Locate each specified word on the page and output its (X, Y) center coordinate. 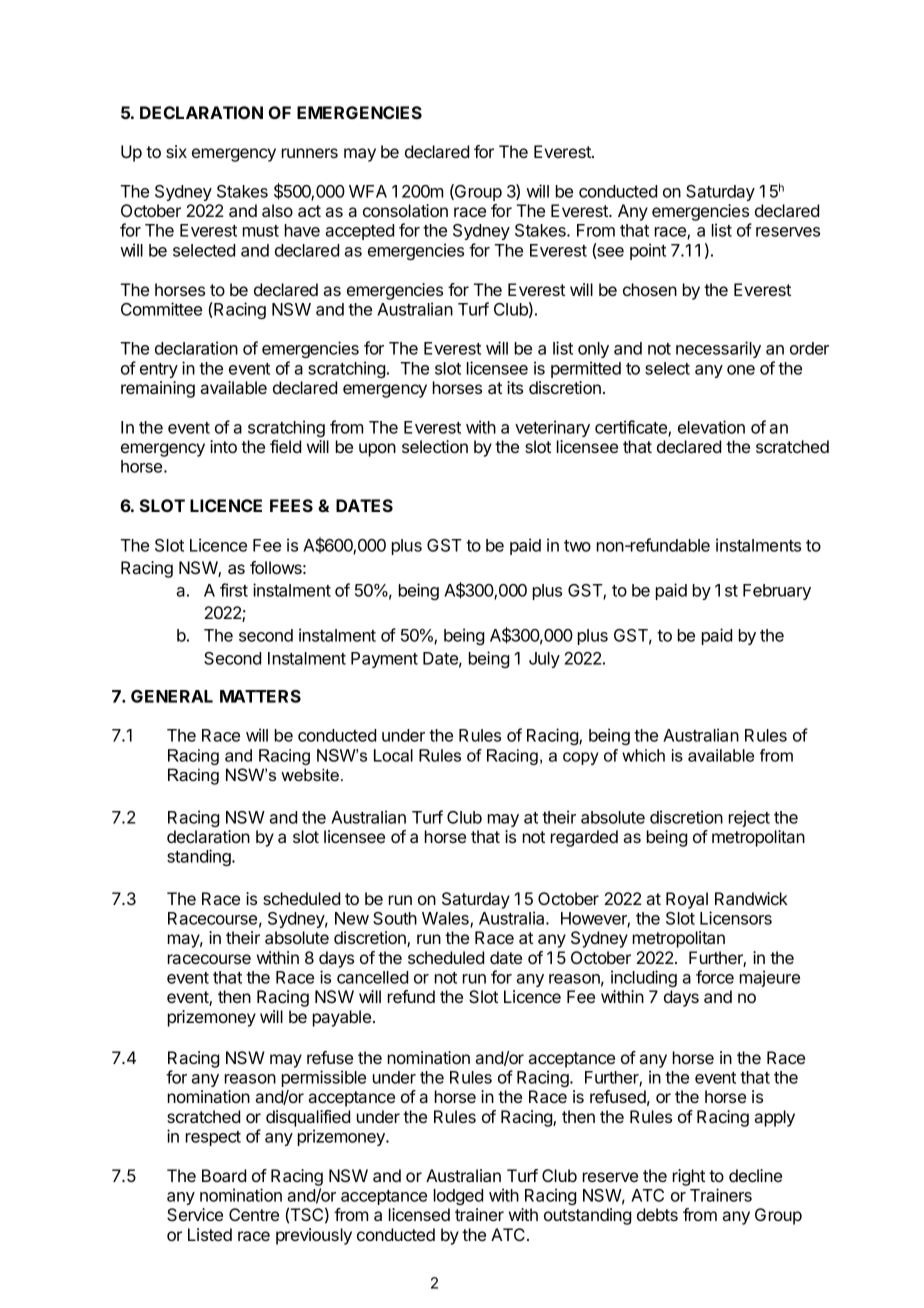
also (277, 210)
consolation (405, 210)
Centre (254, 1214)
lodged (458, 1197)
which (643, 755)
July (544, 660)
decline (755, 1175)
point (648, 251)
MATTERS (260, 696)
